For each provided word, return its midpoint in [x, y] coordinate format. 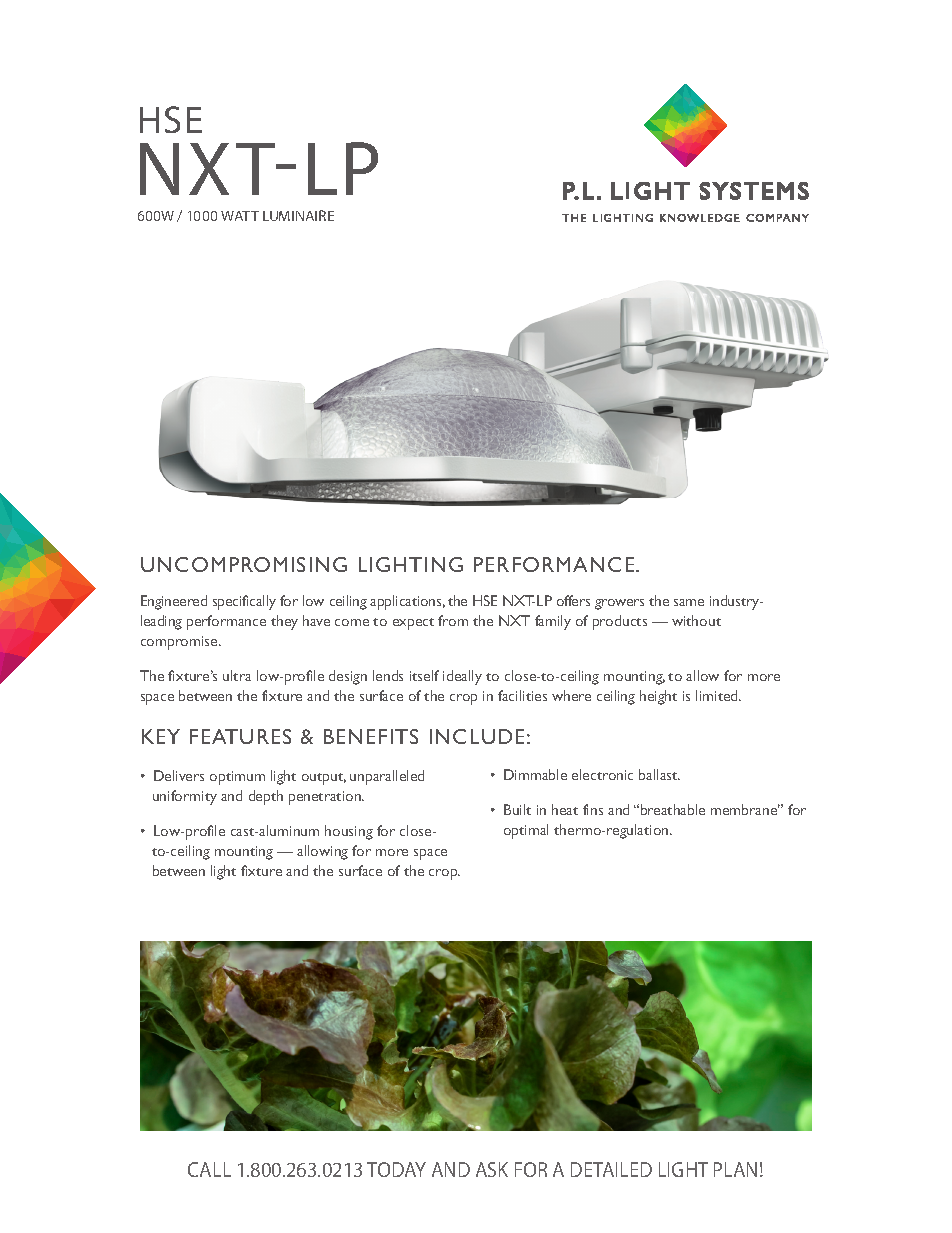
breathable [673, 809]
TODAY [396, 1169]
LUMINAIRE [298, 215]
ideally [462, 677]
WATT [240, 216]
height [658, 697]
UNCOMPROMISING [244, 564]
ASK [492, 1169]
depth [266, 797]
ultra [237, 675]
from [453, 620]
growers [619, 604]
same [689, 602]
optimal [526, 831]
